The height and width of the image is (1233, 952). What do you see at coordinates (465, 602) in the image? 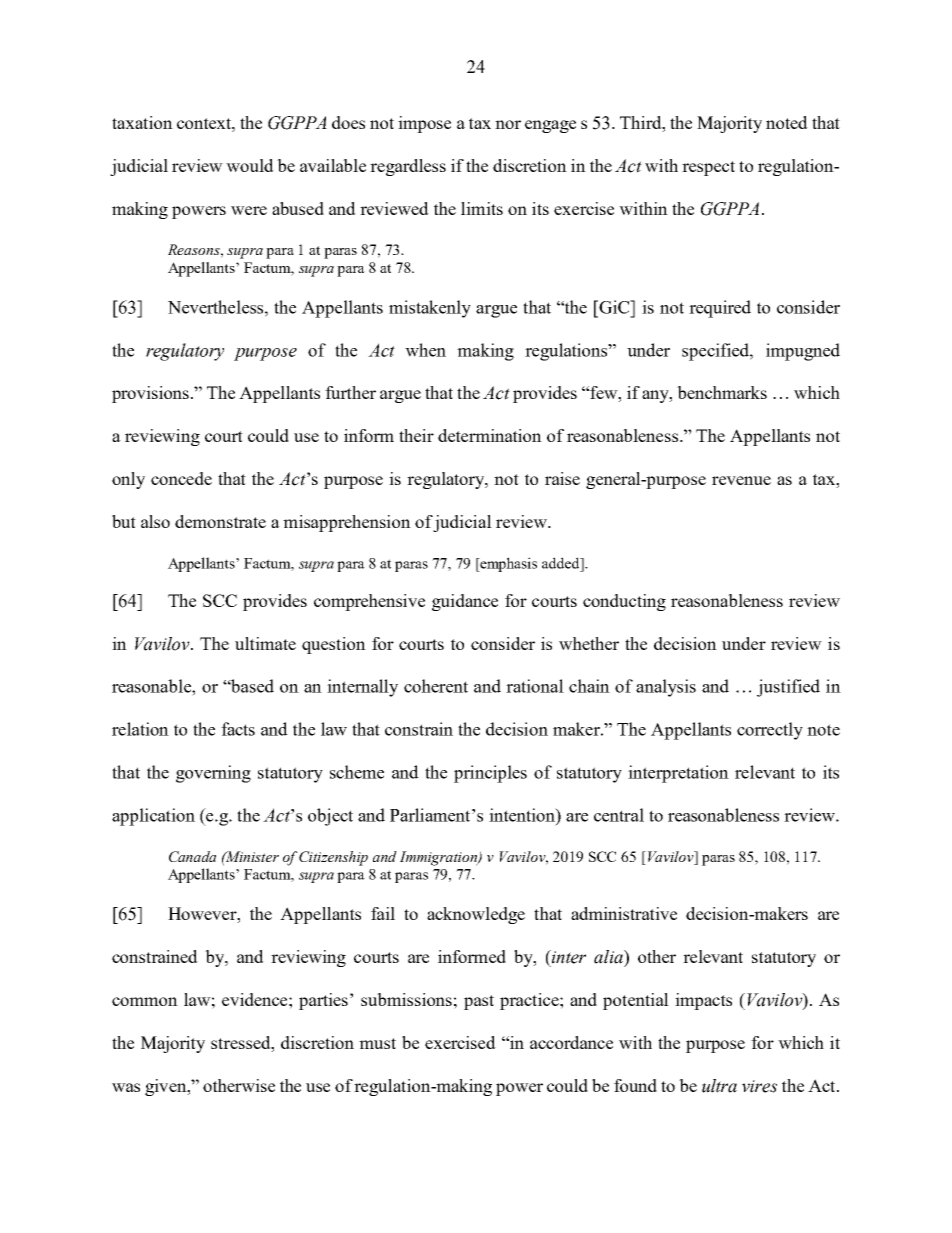
I see `guidance` at bounding box center [465, 602].
